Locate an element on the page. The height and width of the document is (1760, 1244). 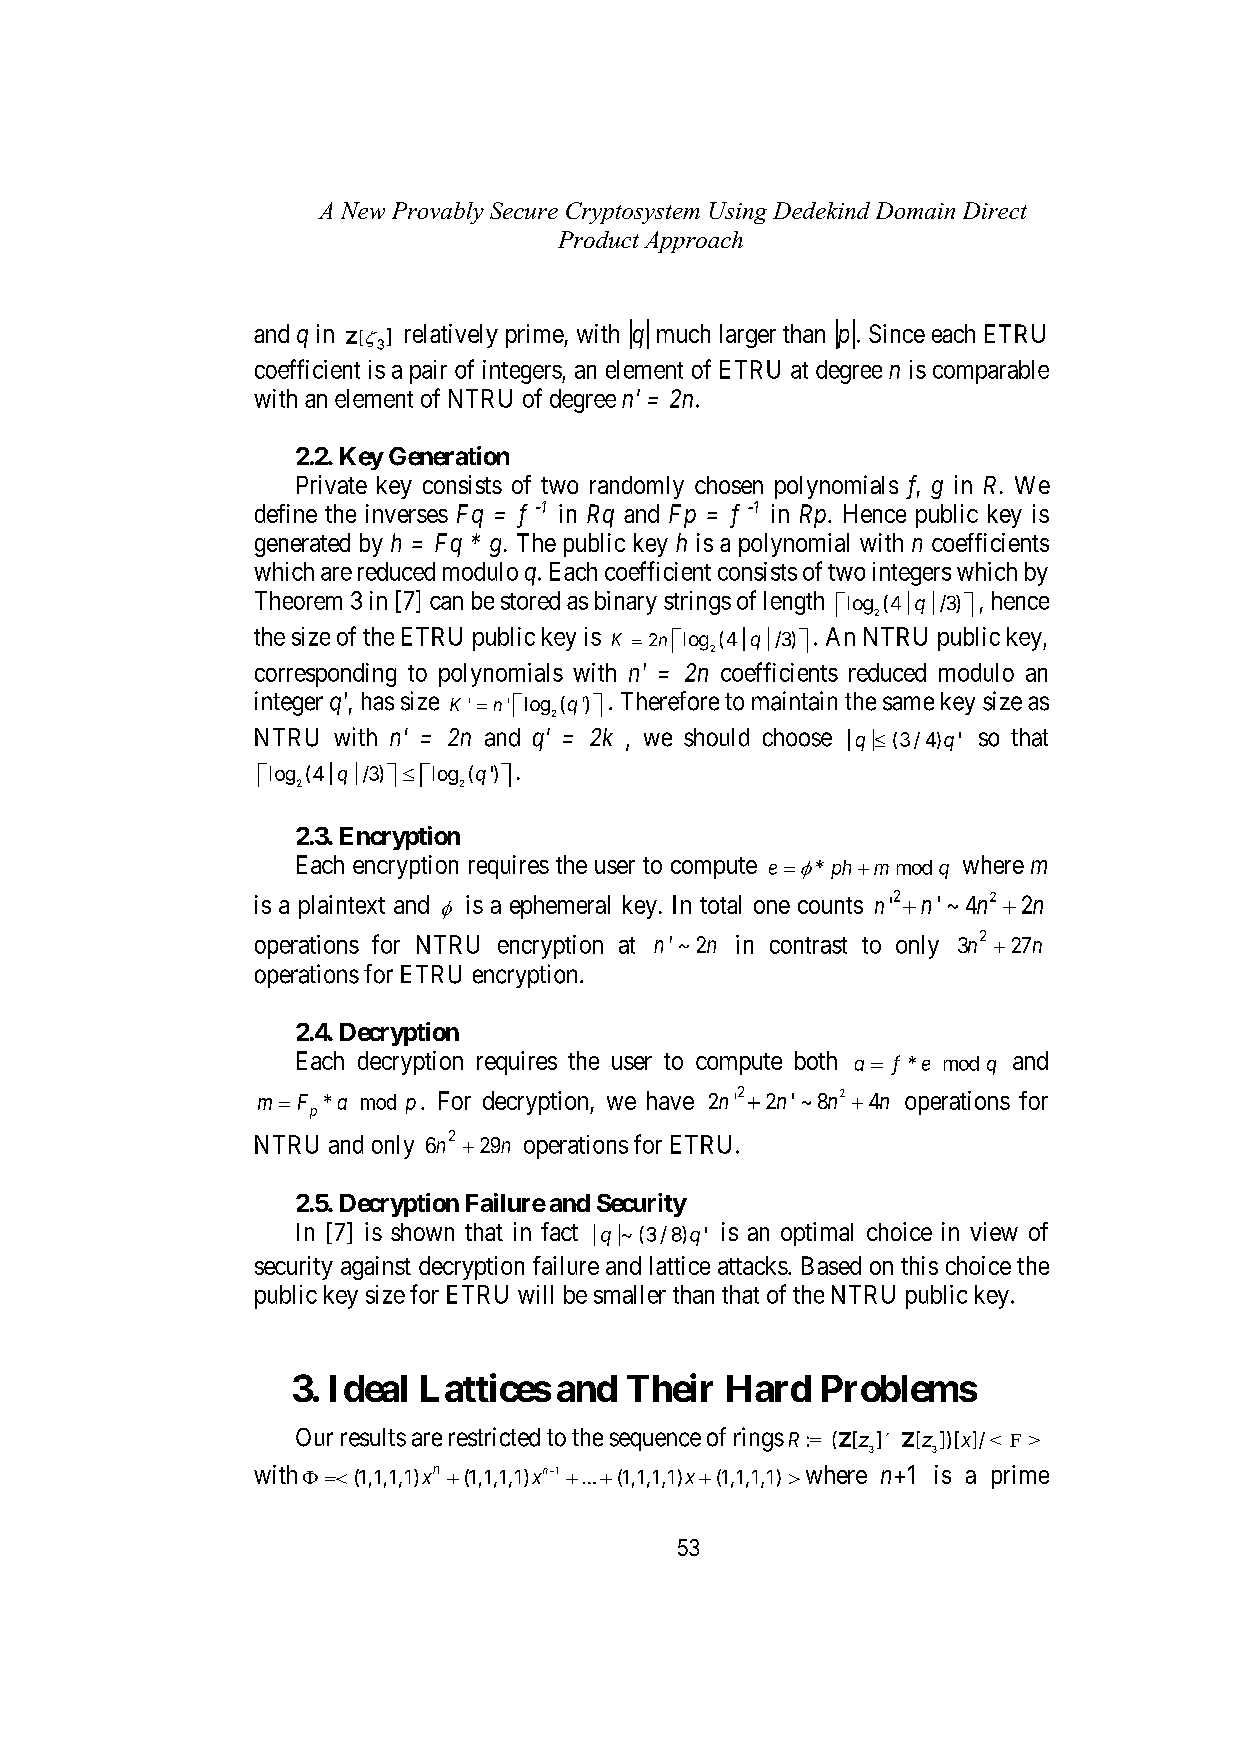
total is located at coordinates (720, 904).
